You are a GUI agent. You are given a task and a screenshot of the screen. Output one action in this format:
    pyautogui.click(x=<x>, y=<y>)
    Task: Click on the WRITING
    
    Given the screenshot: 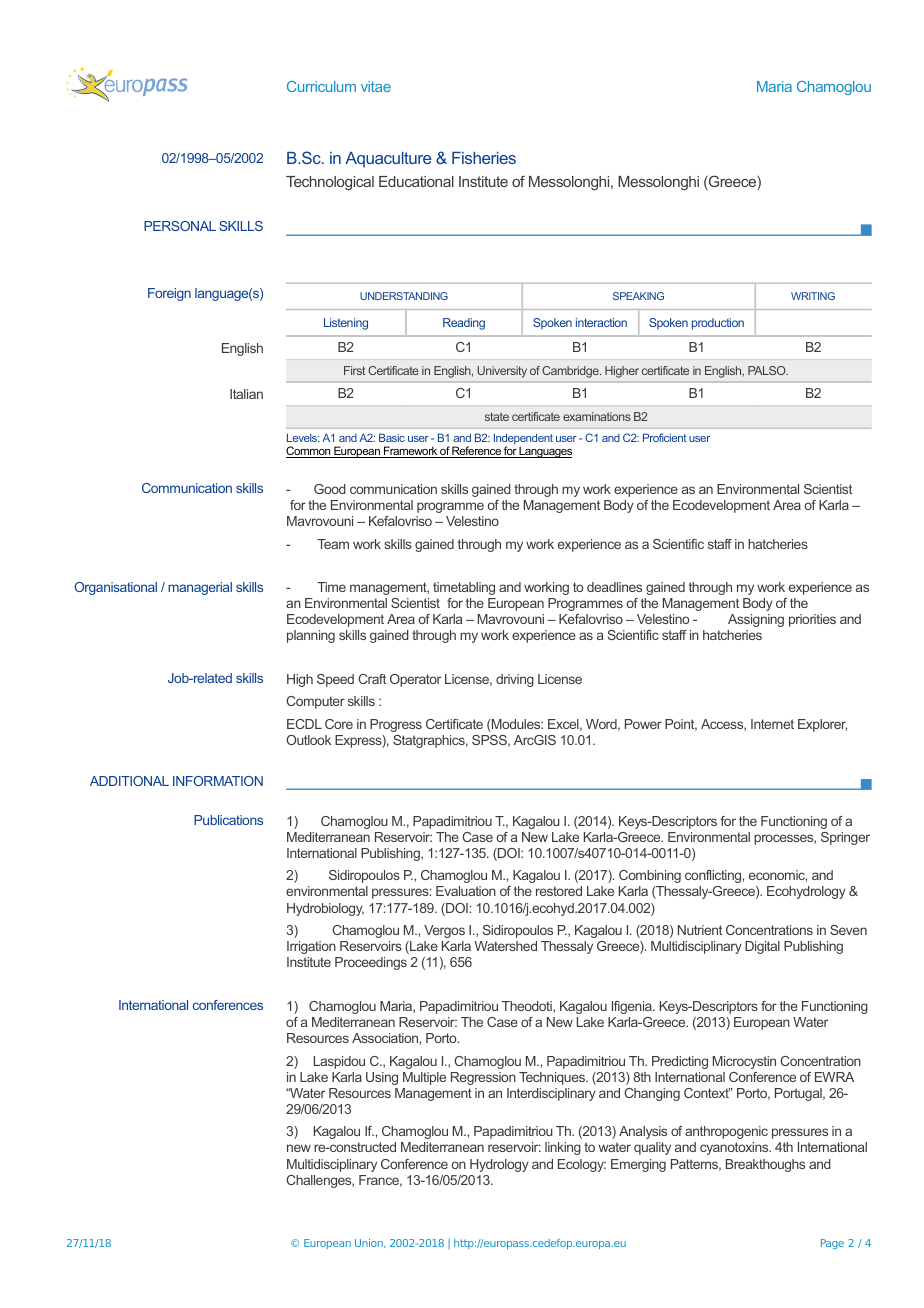 What is the action you would take?
    pyautogui.click(x=813, y=296)
